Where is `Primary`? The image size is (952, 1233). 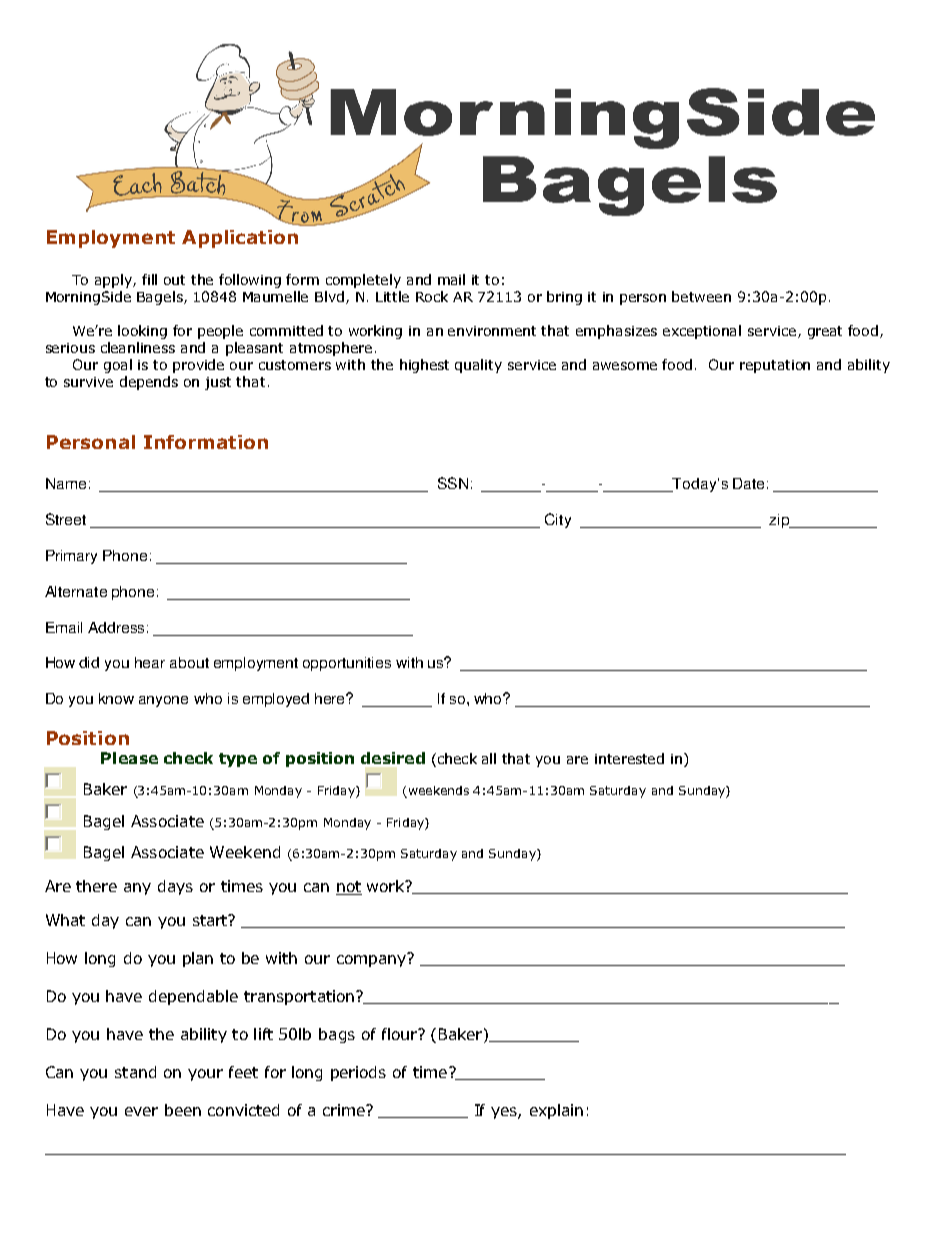
Primary is located at coordinates (71, 557).
